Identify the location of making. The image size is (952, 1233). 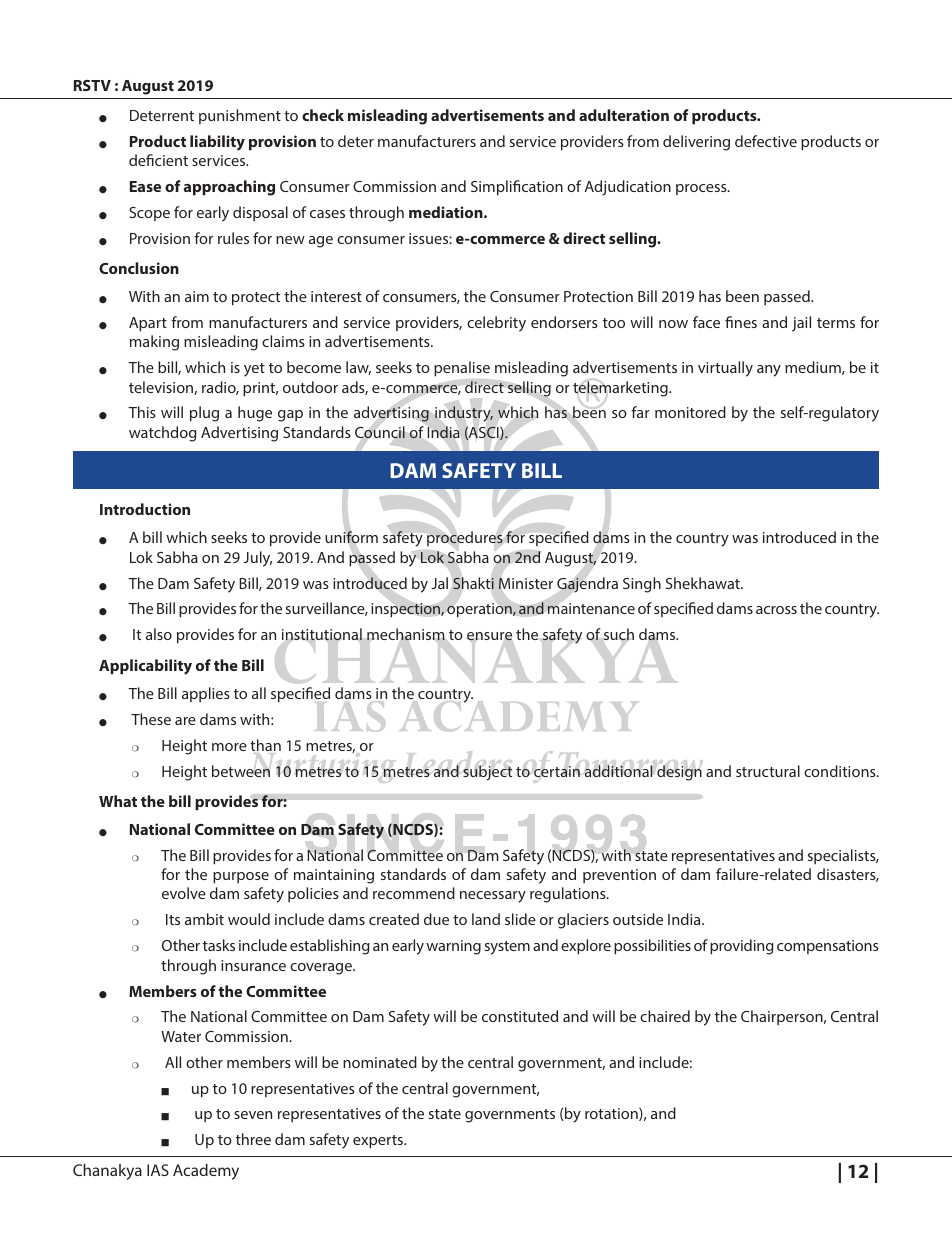
(154, 343).
